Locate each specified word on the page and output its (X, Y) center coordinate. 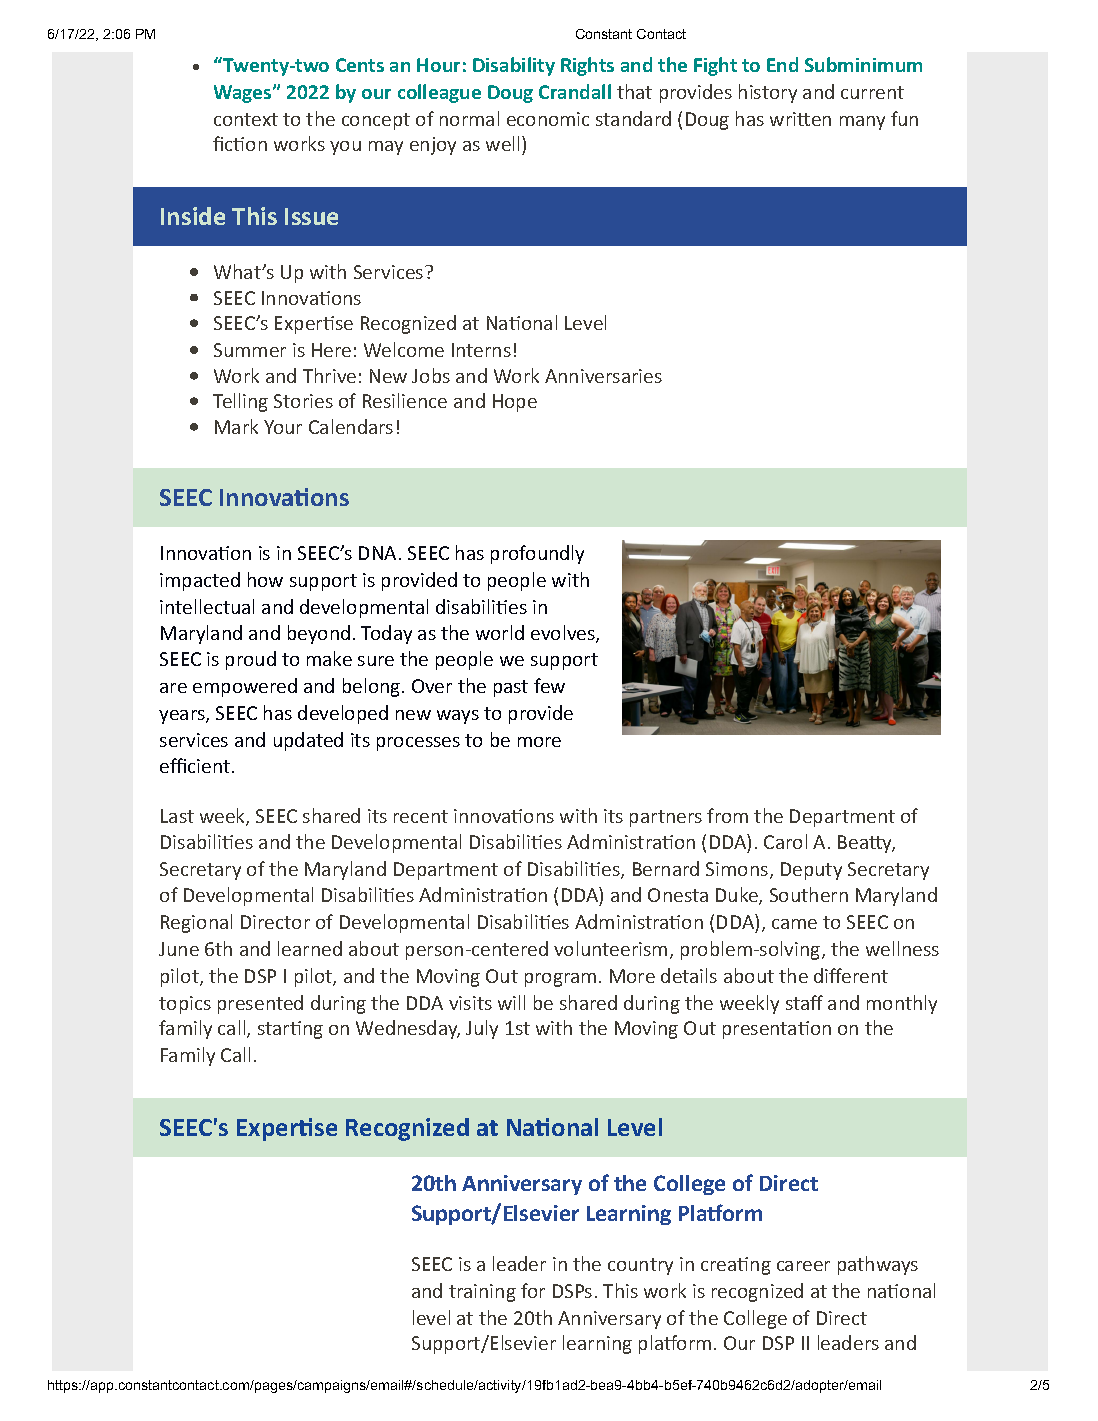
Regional (196, 923)
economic (548, 119)
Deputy (811, 871)
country (640, 1266)
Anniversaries (603, 376)
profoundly (537, 554)
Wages (244, 94)
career (803, 1266)
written (800, 119)
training (482, 1293)
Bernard (666, 868)
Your (283, 427)
